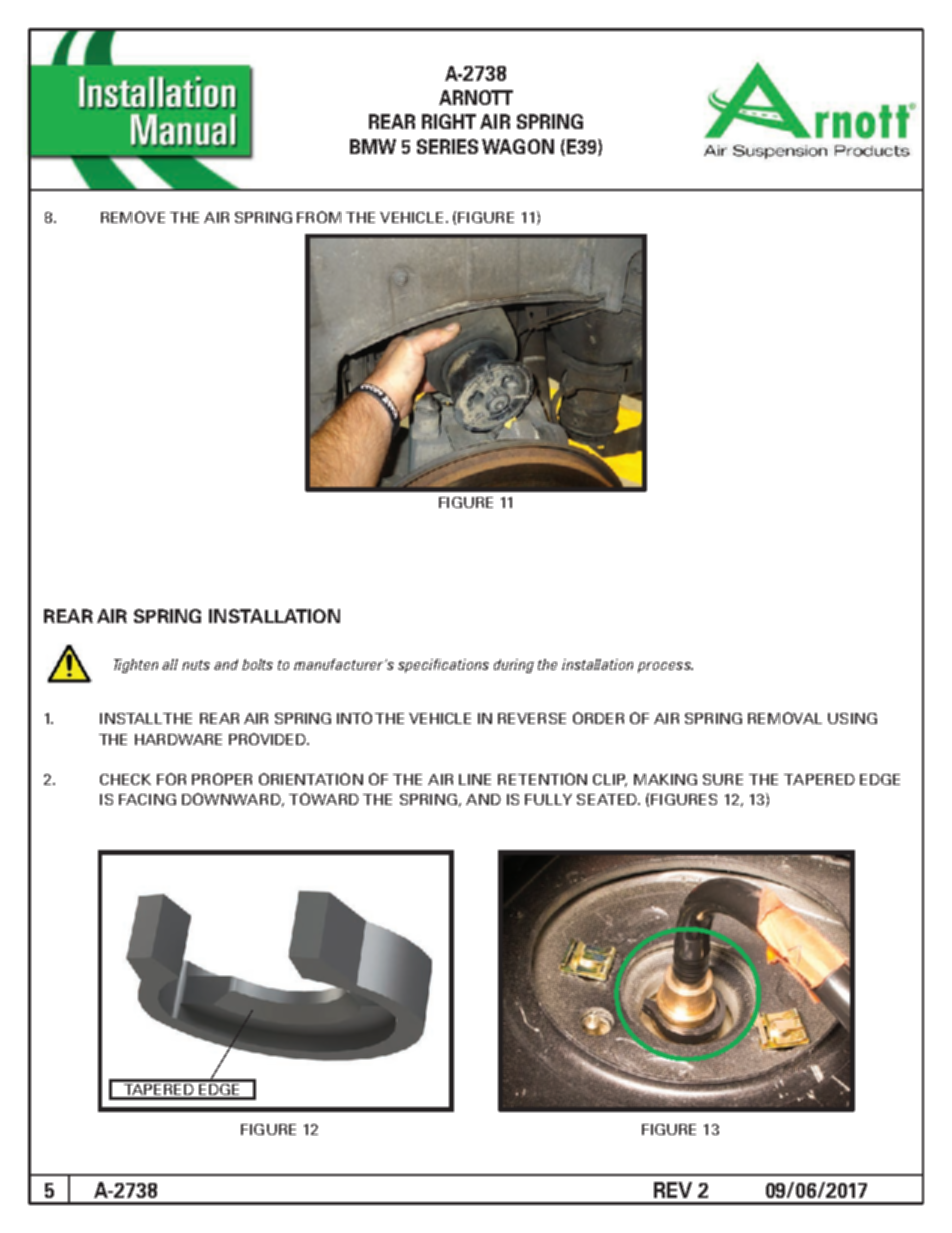 The height and width of the screenshot is (1233, 952). Describe the element at coordinates (373, 146) in the screenshot. I see `BMW` at that location.
